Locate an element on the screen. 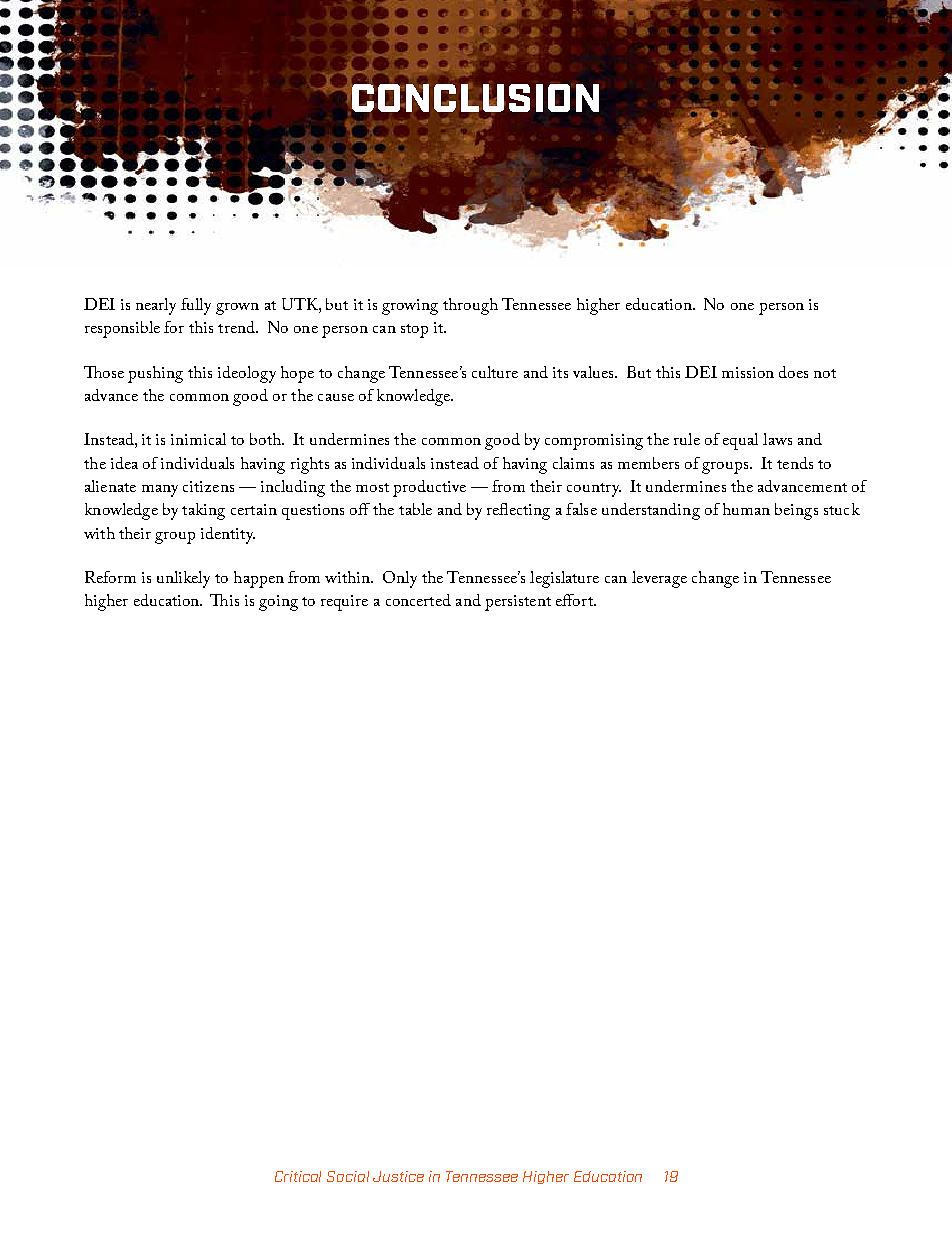 This screenshot has height=1233, width=952. going is located at coordinates (278, 603).
